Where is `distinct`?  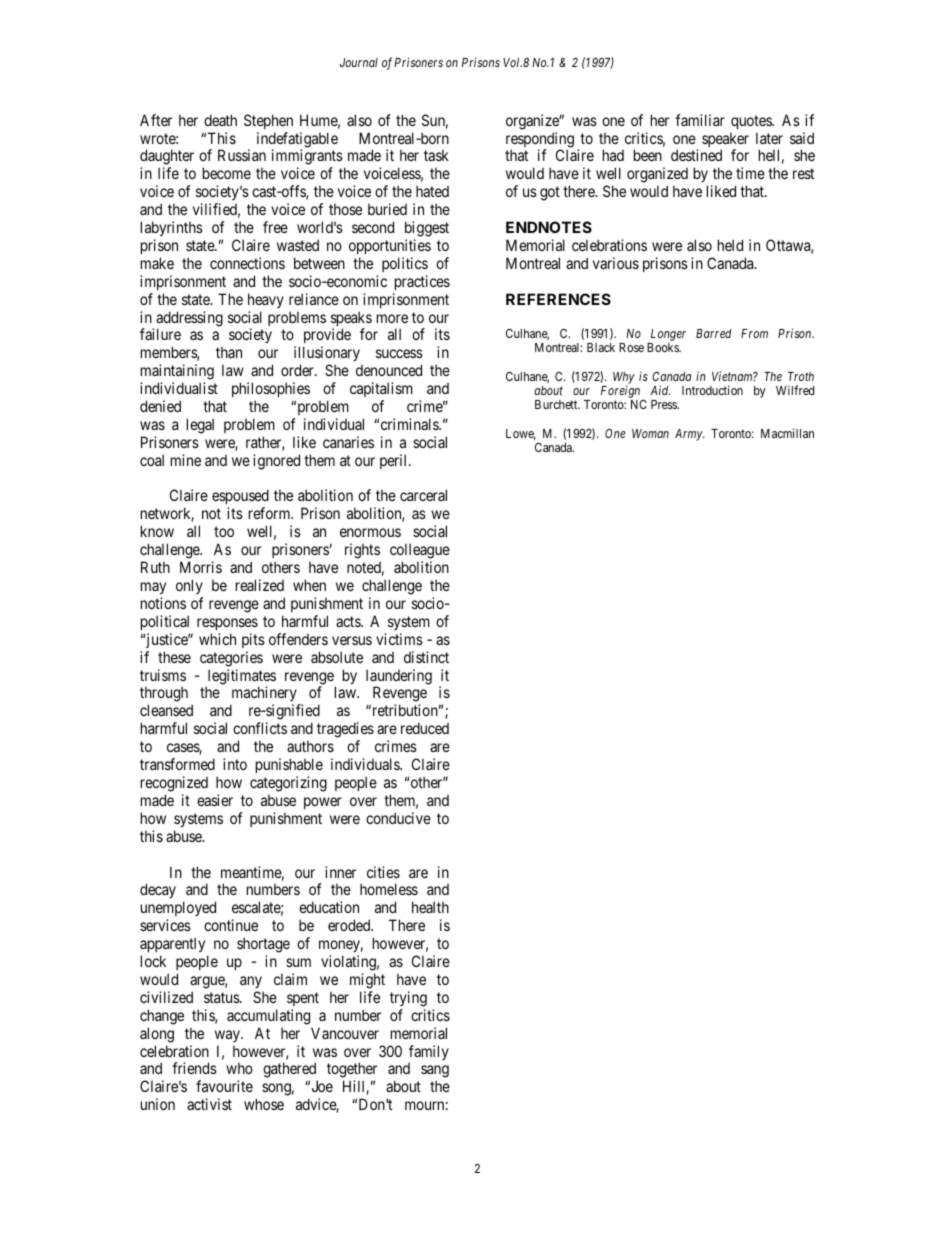
distinct is located at coordinates (426, 657).
